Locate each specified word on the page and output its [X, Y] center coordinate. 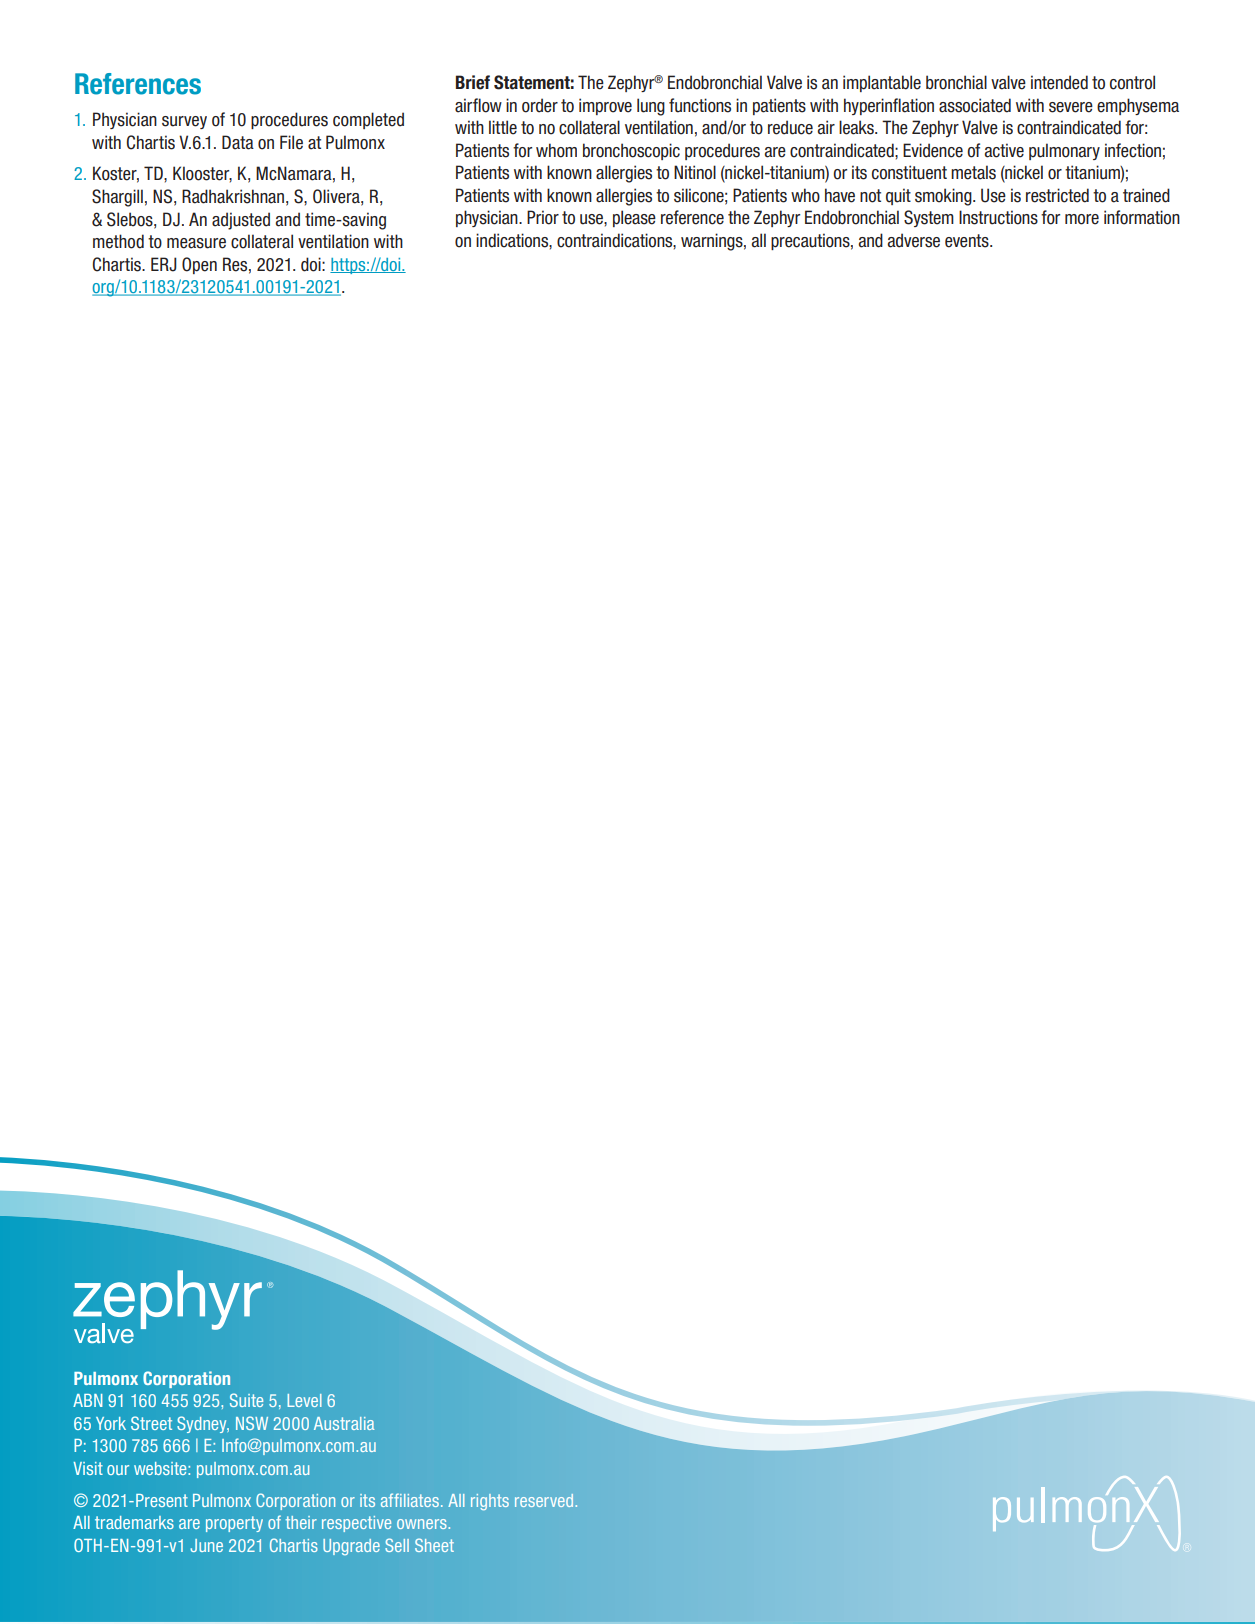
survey [184, 122]
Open [199, 265]
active [1004, 150]
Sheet [434, 1545]
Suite [246, 1400]
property [234, 1524]
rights [490, 1502]
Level [304, 1400]
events [968, 241]
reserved [544, 1500]
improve [605, 106]
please [634, 218]
